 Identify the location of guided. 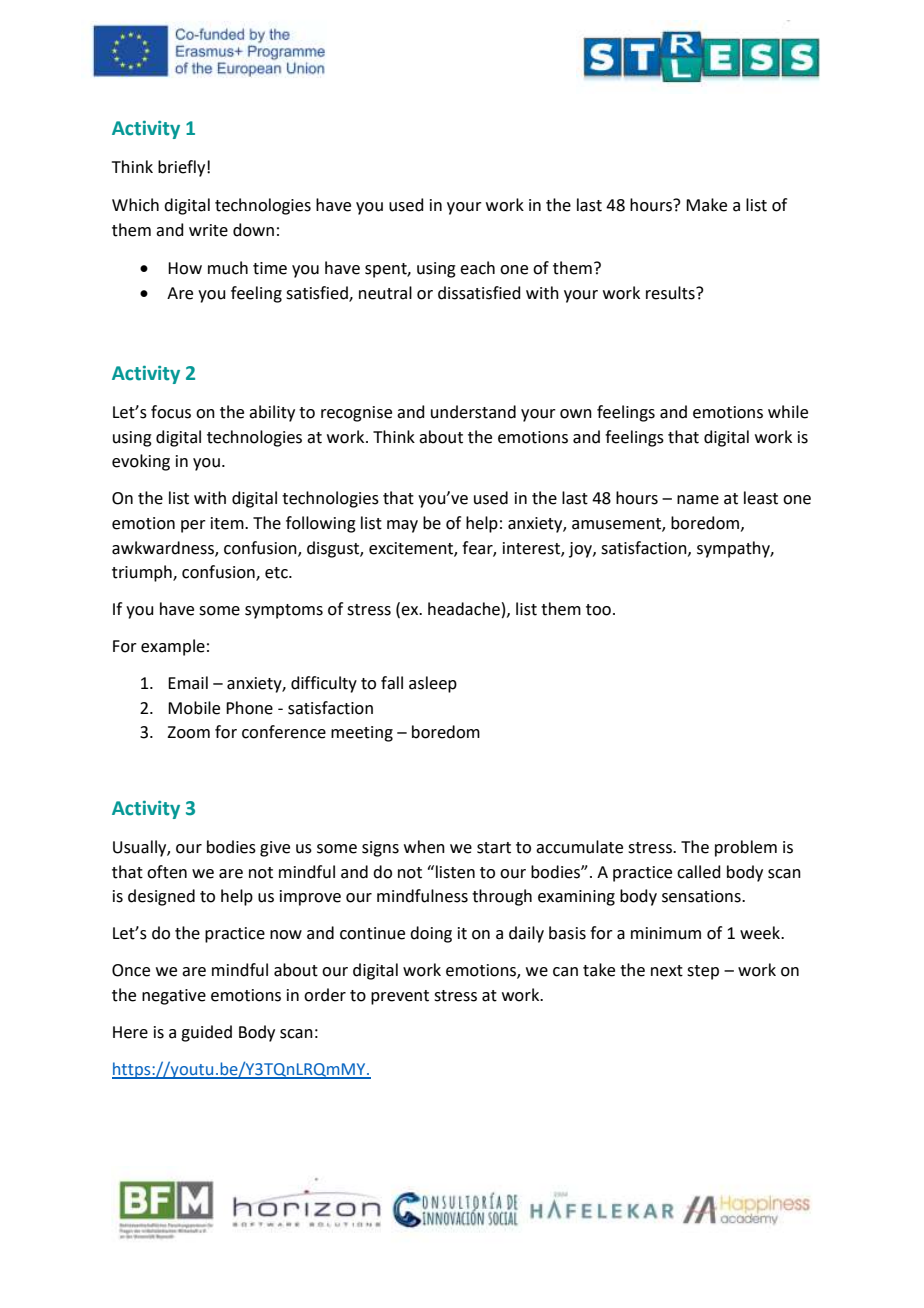
(206, 1033).
